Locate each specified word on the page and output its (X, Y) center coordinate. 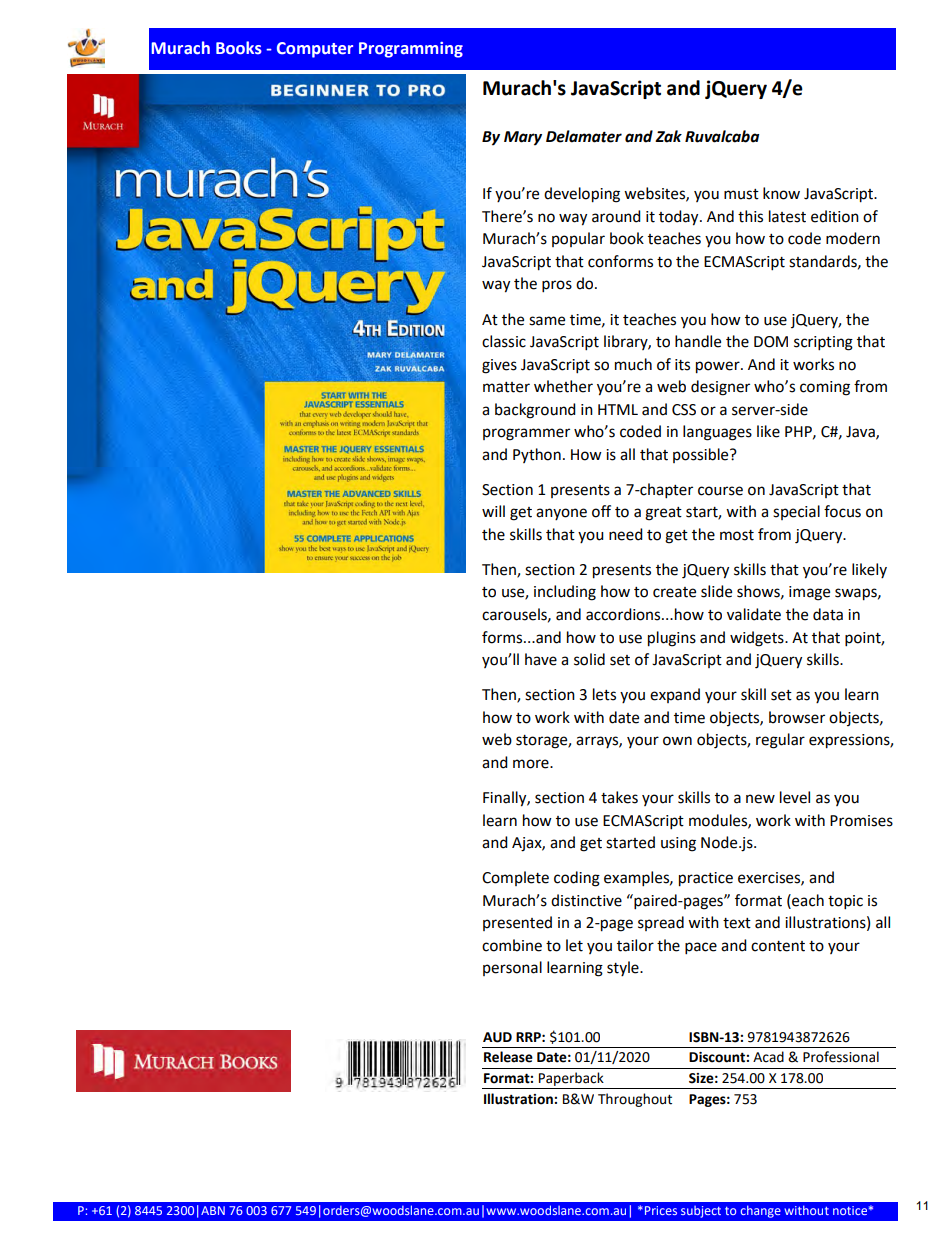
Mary (523, 138)
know (781, 193)
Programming (411, 50)
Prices (661, 1210)
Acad (768, 1057)
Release (508, 1057)
